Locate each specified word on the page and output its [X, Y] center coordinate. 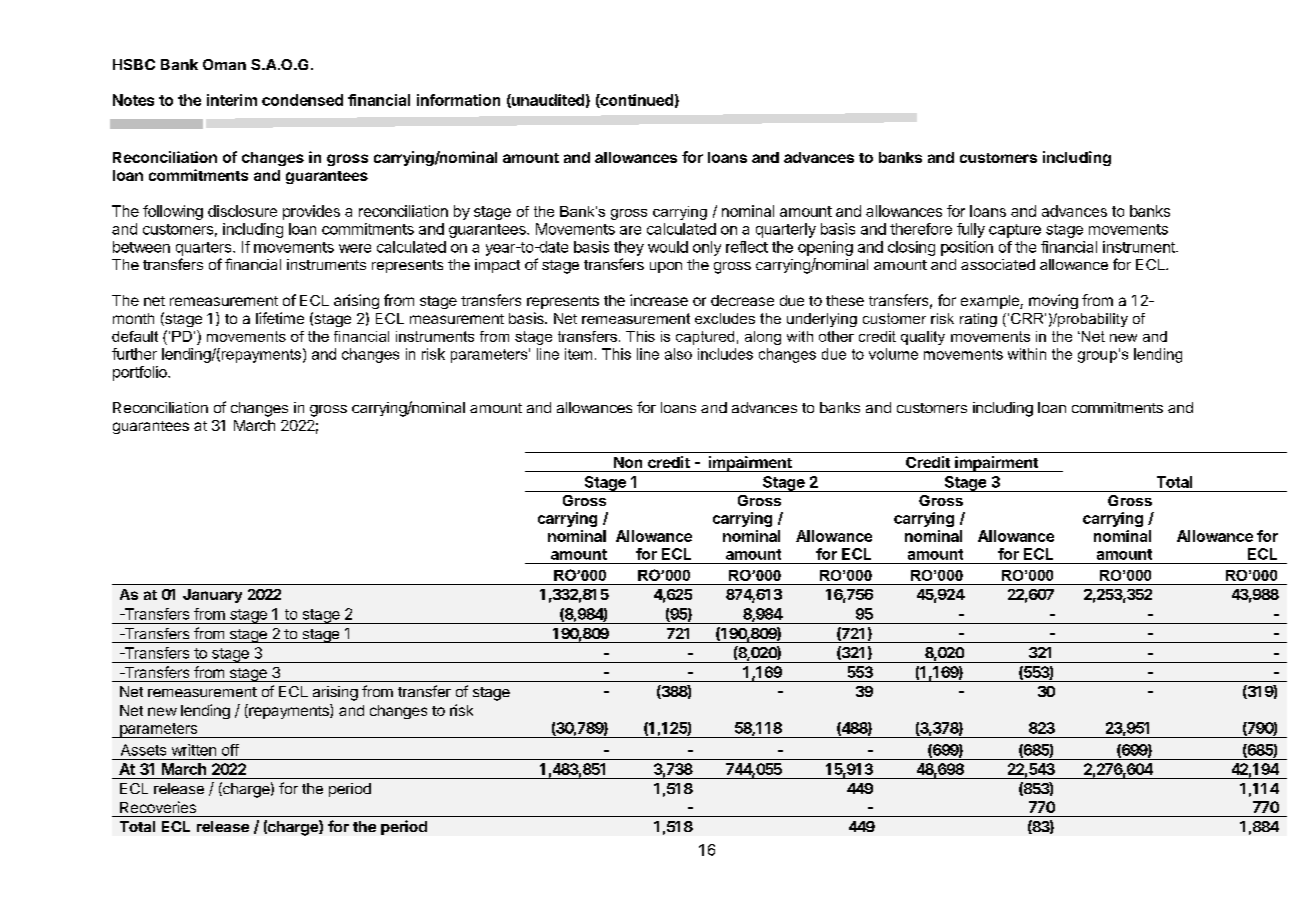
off [230, 750]
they [629, 248]
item [578, 354]
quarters [205, 249]
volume [893, 354]
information [458, 100]
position [967, 248]
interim [232, 100]
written [194, 750]
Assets [143, 750]
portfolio [141, 373]
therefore [921, 229]
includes [725, 354]
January [212, 596]
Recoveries [158, 807]
